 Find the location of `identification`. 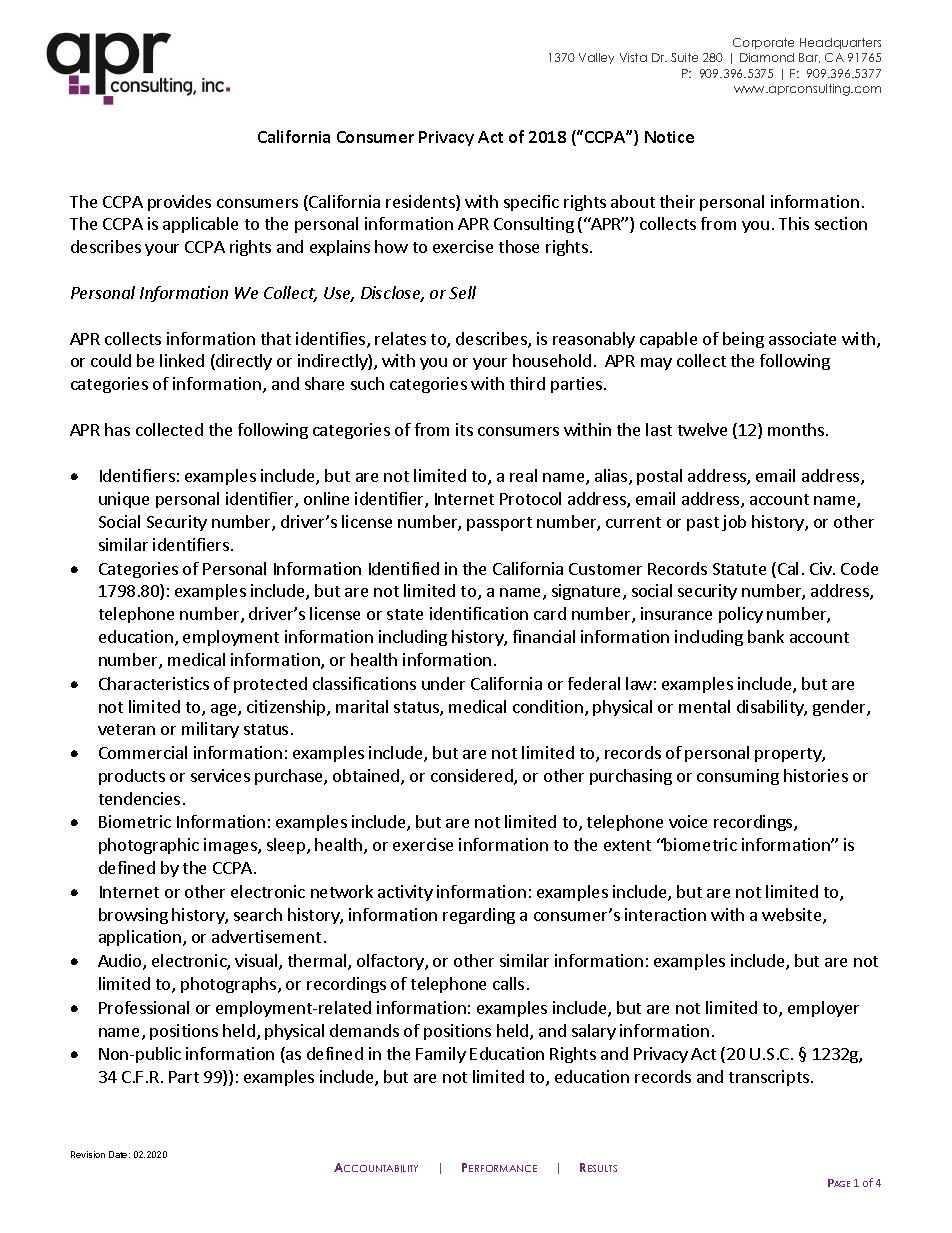

identification is located at coordinates (479, 613).
